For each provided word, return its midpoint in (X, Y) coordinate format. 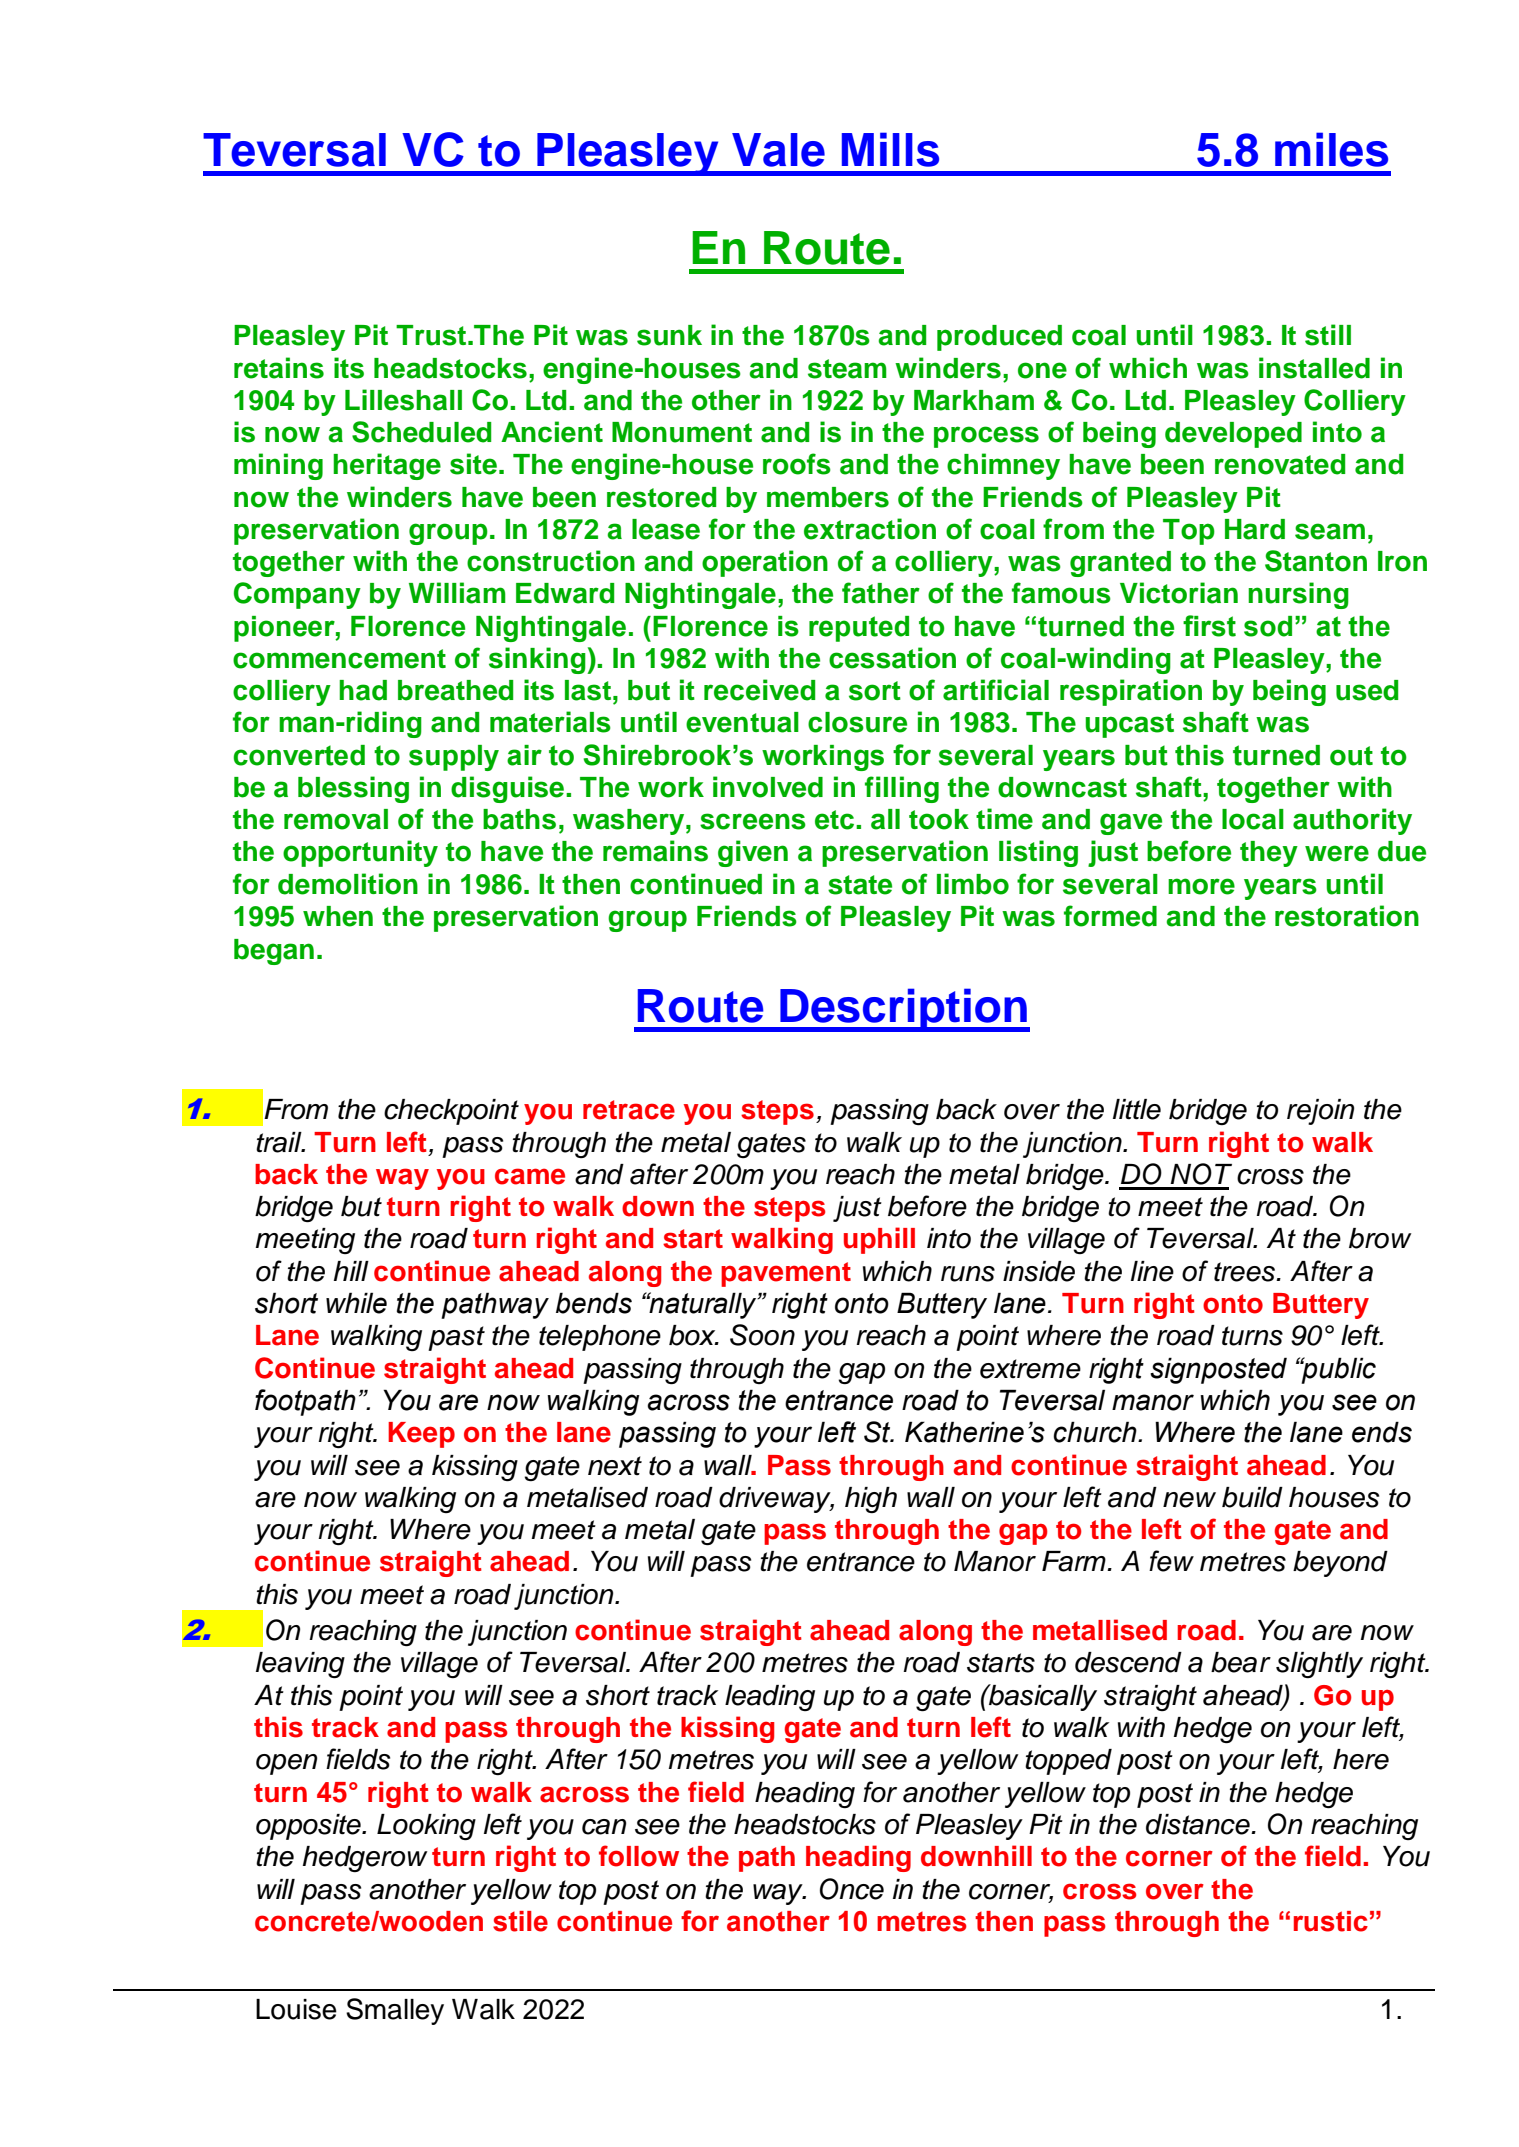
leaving (300, 1665)
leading (770, 1698)
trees (1246, 1272)
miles (1331, 149)
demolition (348, 884)
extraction (870, 529)
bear (1241, 1662)
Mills (890, 149)
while (356, 1303)
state (860, 885)
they (1269, 854)
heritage (387, 466)
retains (279, 368)
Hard (1255, 529)
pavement (786, 1274)
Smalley (395, 2011)
